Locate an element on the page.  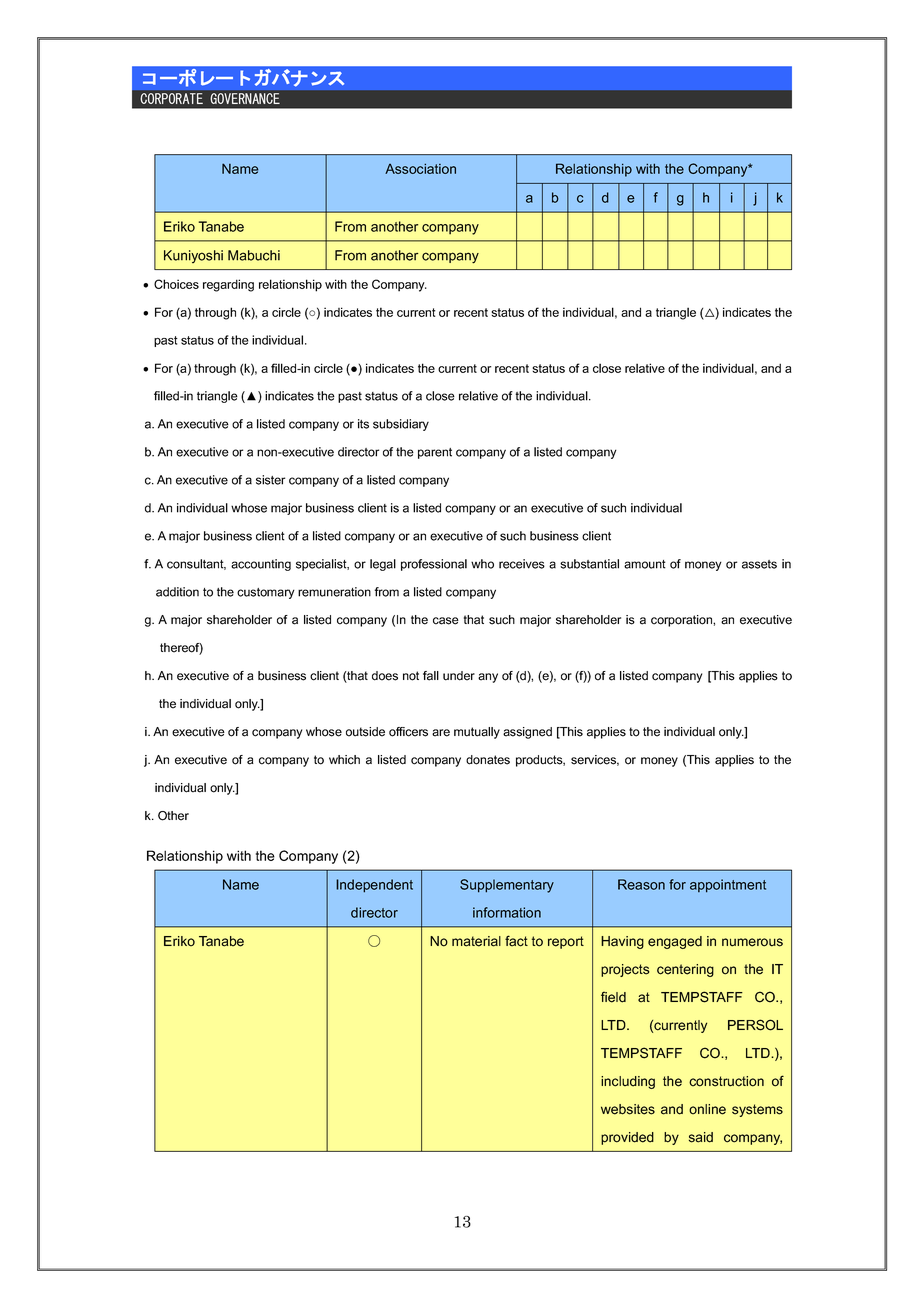
sister is located at coordinates (270, 480).
